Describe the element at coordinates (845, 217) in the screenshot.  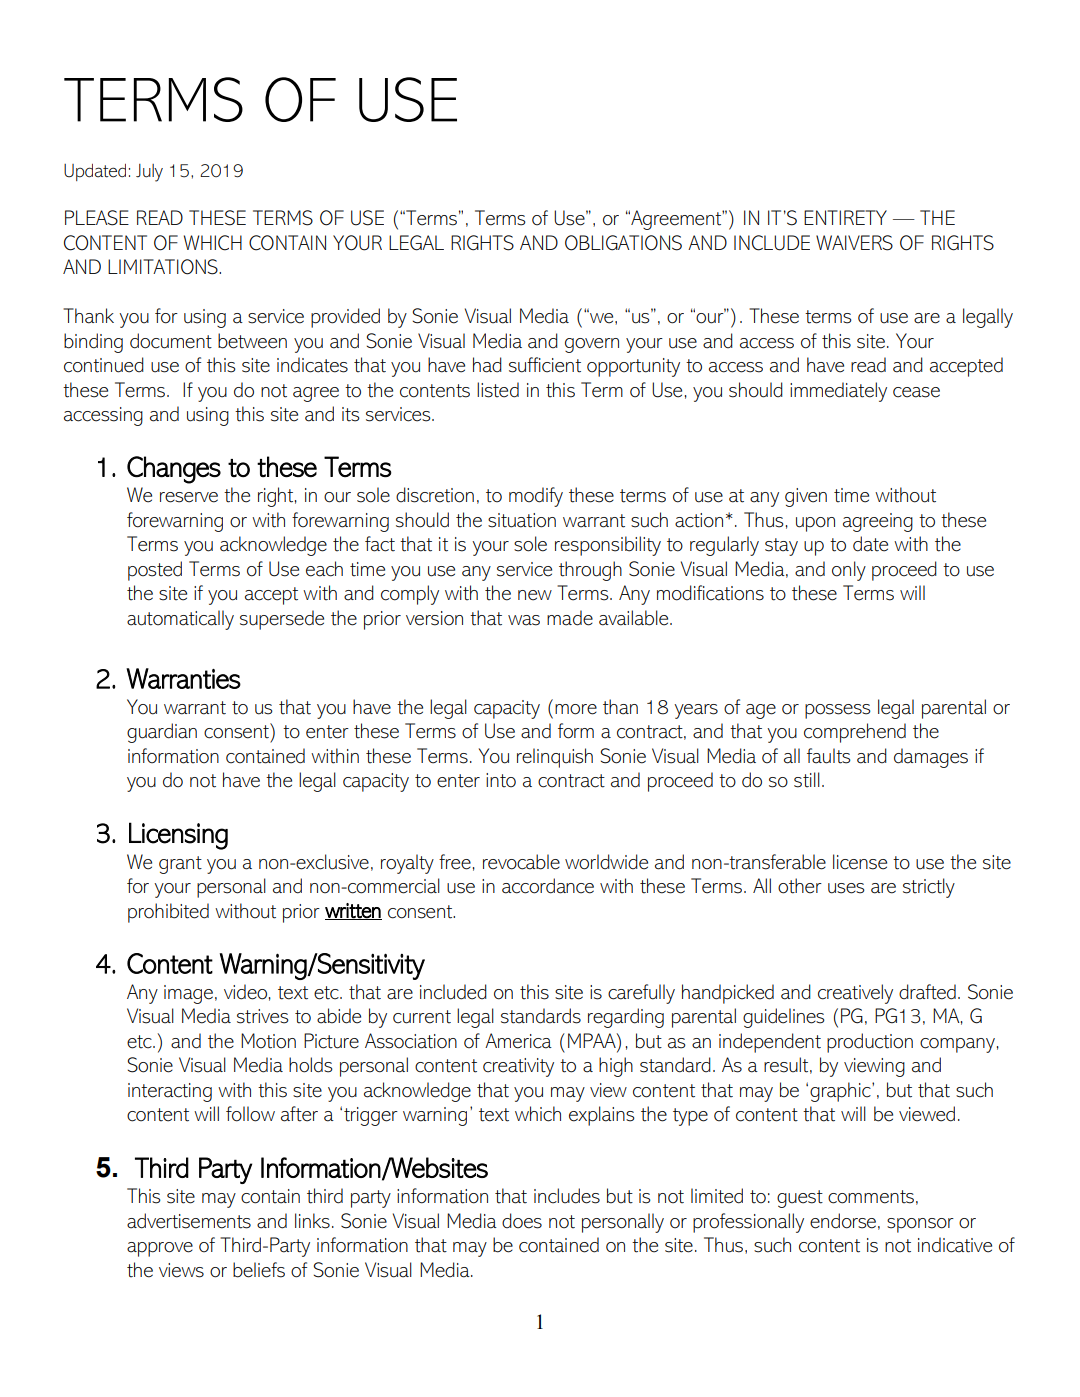
I see `ENTIRETY` at that location.
